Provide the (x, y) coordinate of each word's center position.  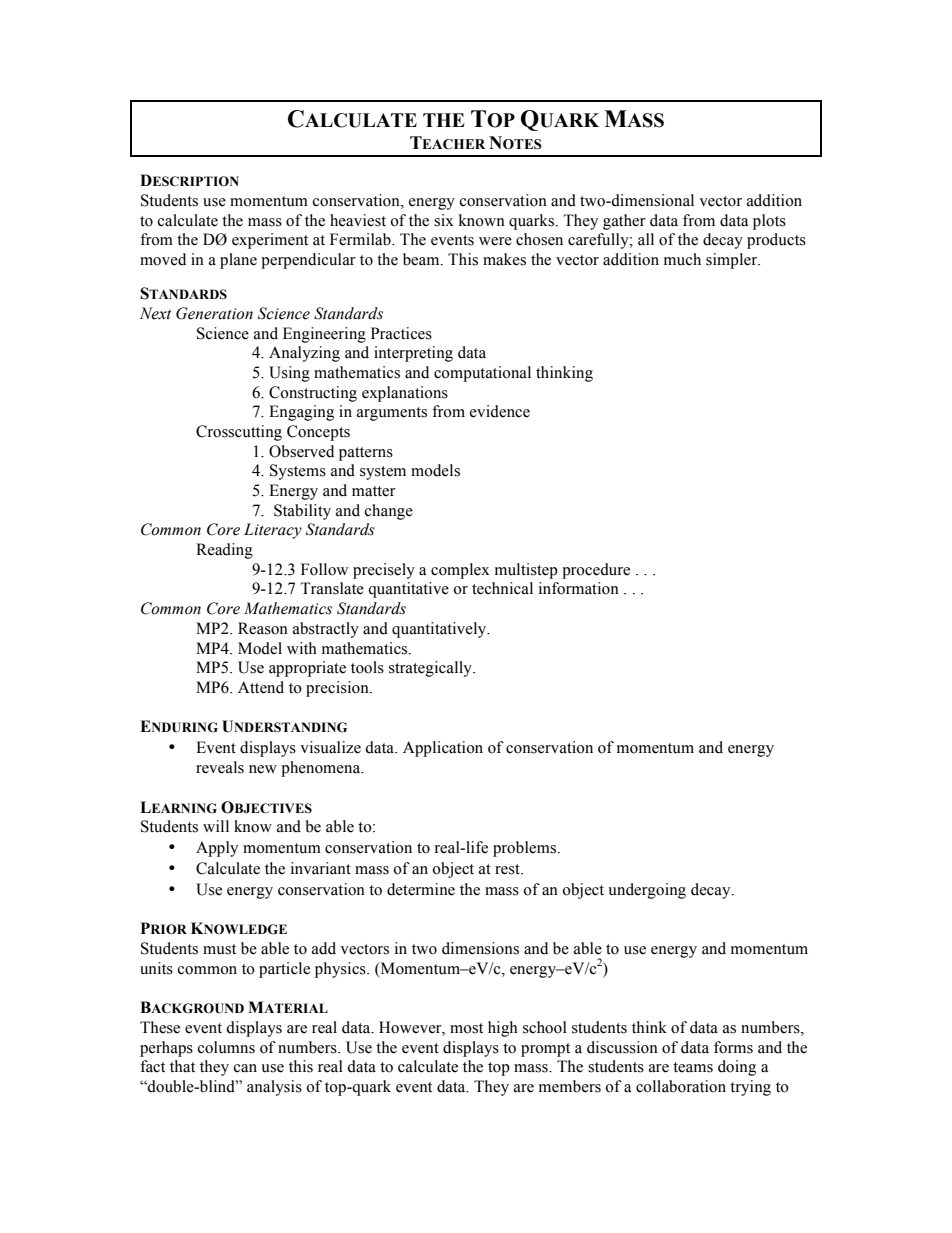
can (245, 1068)
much (682, 259)
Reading (224, 551)
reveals (220, 767)
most (466, 1028)
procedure (596, 571)
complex (460, 571)
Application (443, 749)
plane (238, 261)
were (495, 241)
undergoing (647, 891)
